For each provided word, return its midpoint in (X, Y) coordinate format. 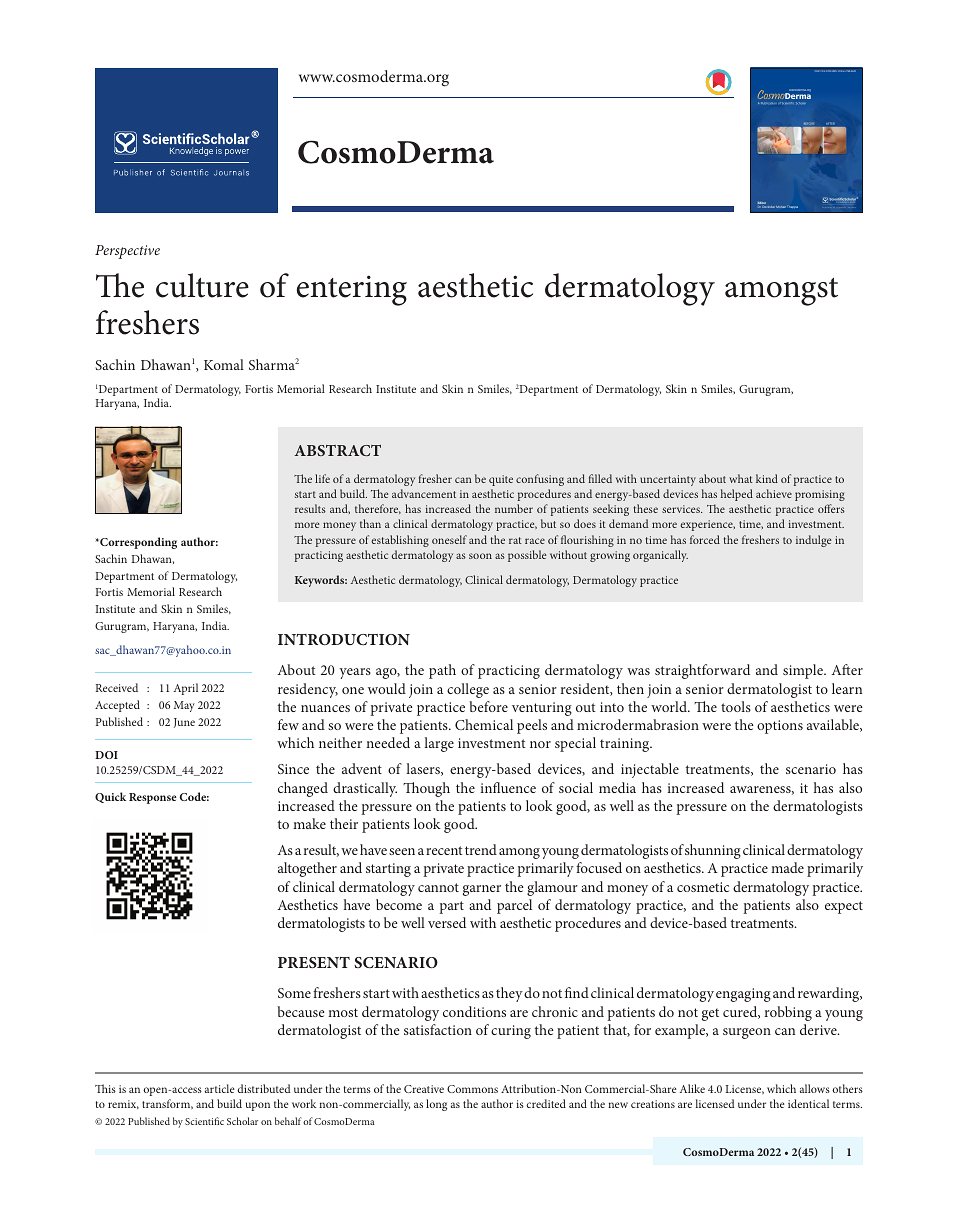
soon (480, 556)
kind (767, 478)
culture (202, 285)
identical (808, 1103)
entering (352, 290)
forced (705, 539)
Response (153, 798)
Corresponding (137, 543)
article (220, 1088)
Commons (472, 1089)
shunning (713, 851)
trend (481, 849)
